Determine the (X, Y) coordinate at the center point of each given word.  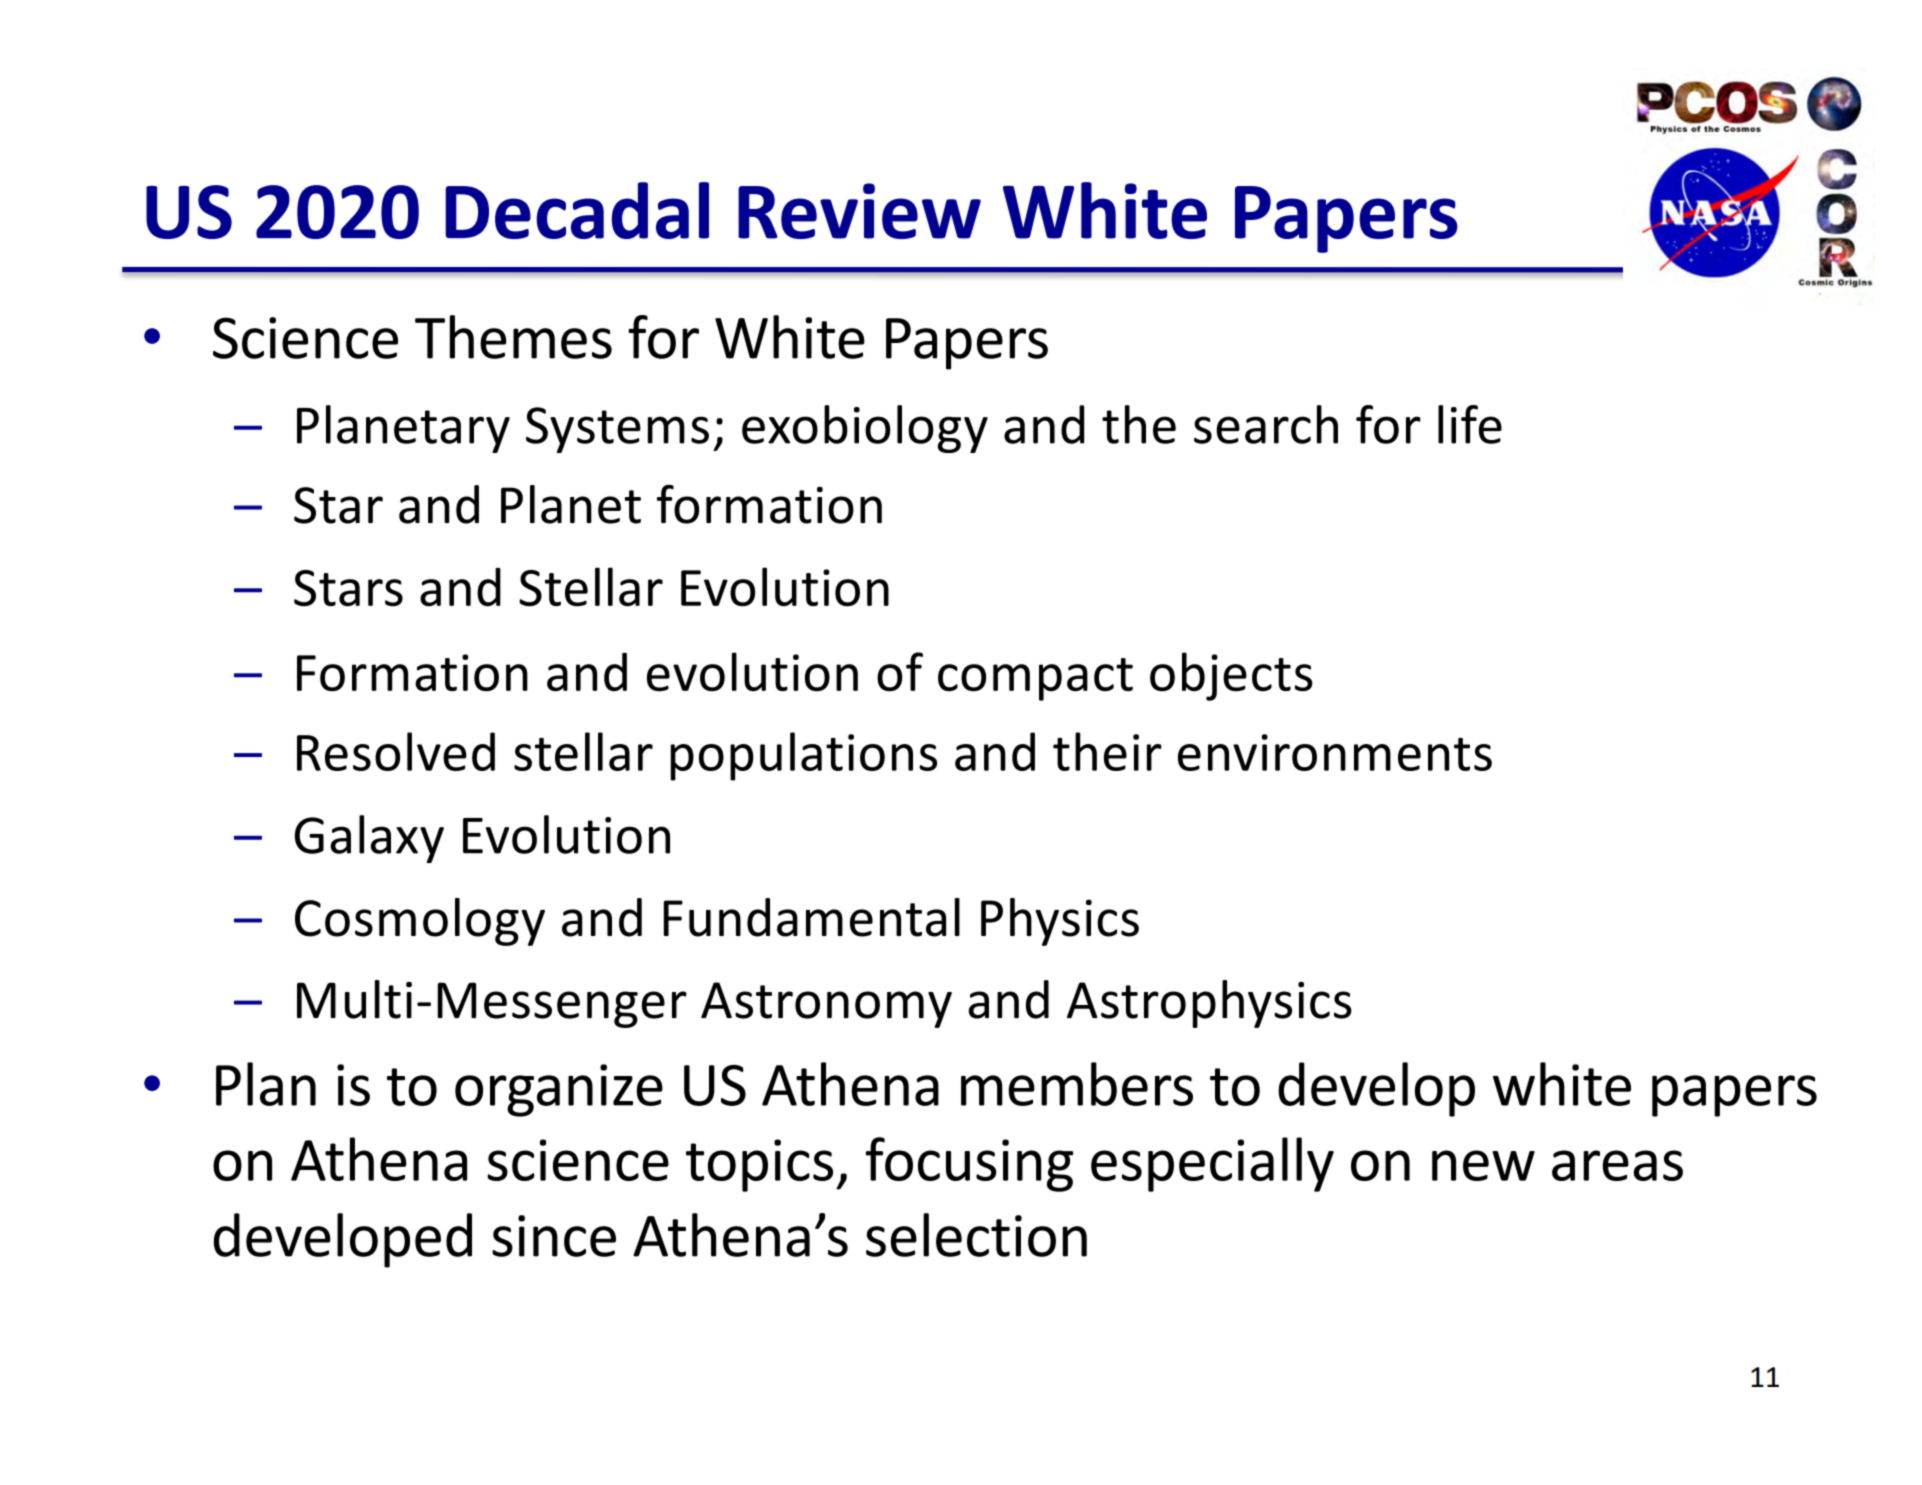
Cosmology (420, 922)
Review (859, 211)
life (1470, 424)
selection (976, 1235)
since (554, 1236)
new (1483, 1165)
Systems (617, 430)
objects (1231, 676)
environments (1335, 752)
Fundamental (812, 917)
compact (1035, 679)
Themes (513, 337)
